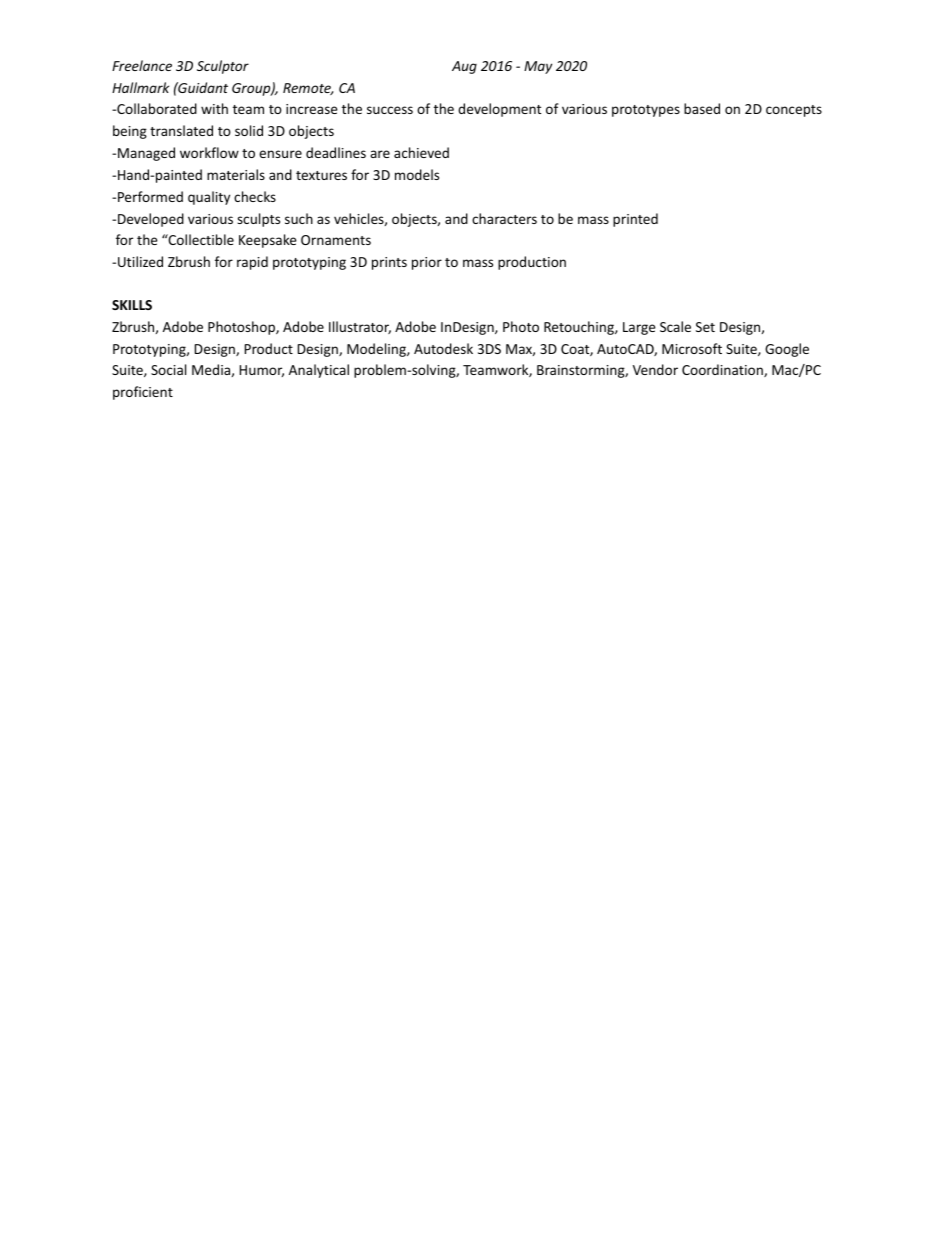  What do you see at coordinates (464, 67) in the document?
I see `Aug` at bounding box center [464, 67].
